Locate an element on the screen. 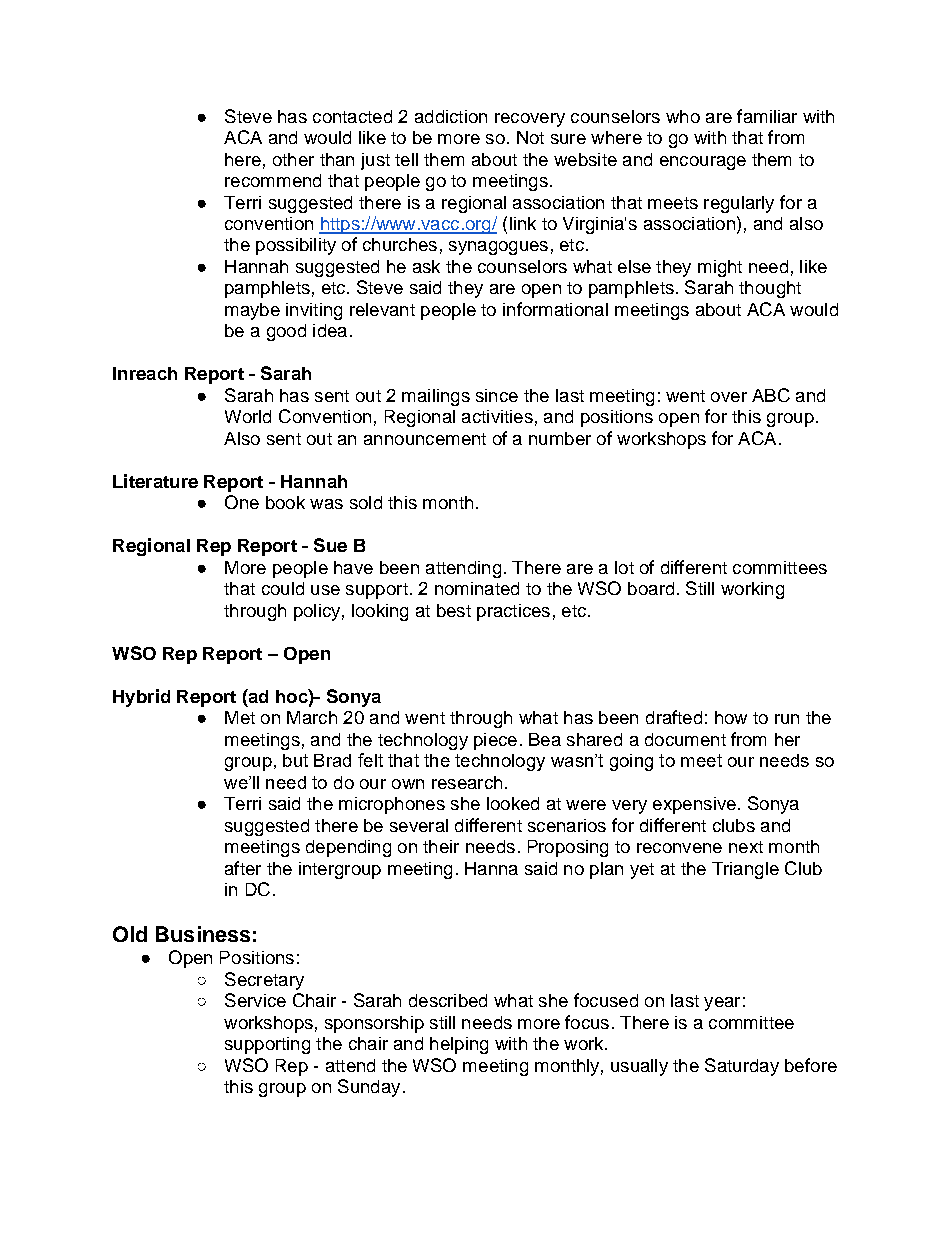 The image size is (952, 1233). encourage is located at coordinates (703, 163).
